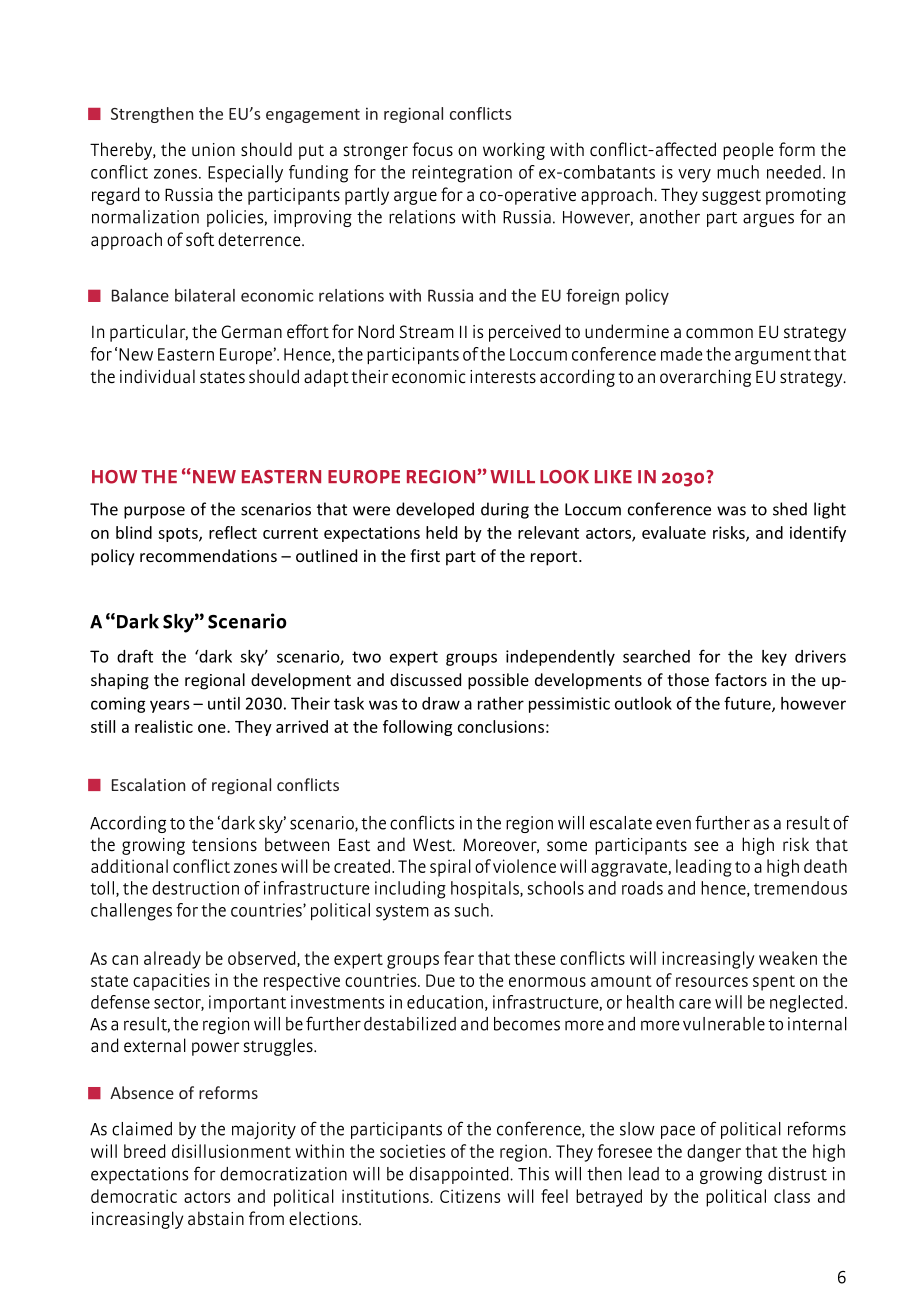  What do you see at coordinates (172, 960) in the screenshot?
I see `already` at bounding box center [172, 960].
